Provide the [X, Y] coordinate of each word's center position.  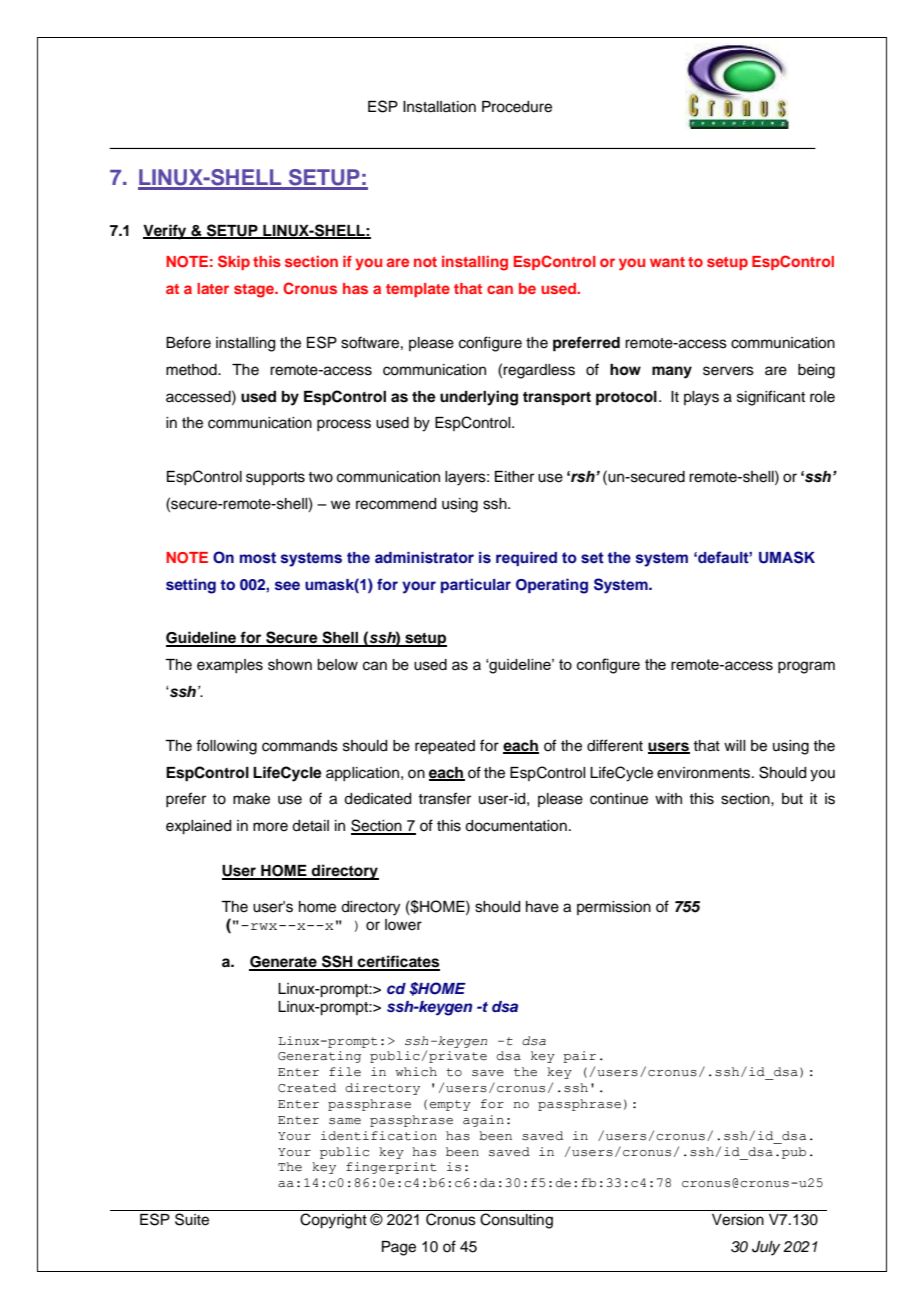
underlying [479, 398]
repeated [445, 747]
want [667, 262]
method [192, 370]
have [542, 907]
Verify [166, 232]
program [806, 667]
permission [614, 908]
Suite [192, 1219]
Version [738, 1220]
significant [771, 398]
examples [230, 666]
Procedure [517, 107]
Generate [284, 963]
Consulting [516, 1221]
